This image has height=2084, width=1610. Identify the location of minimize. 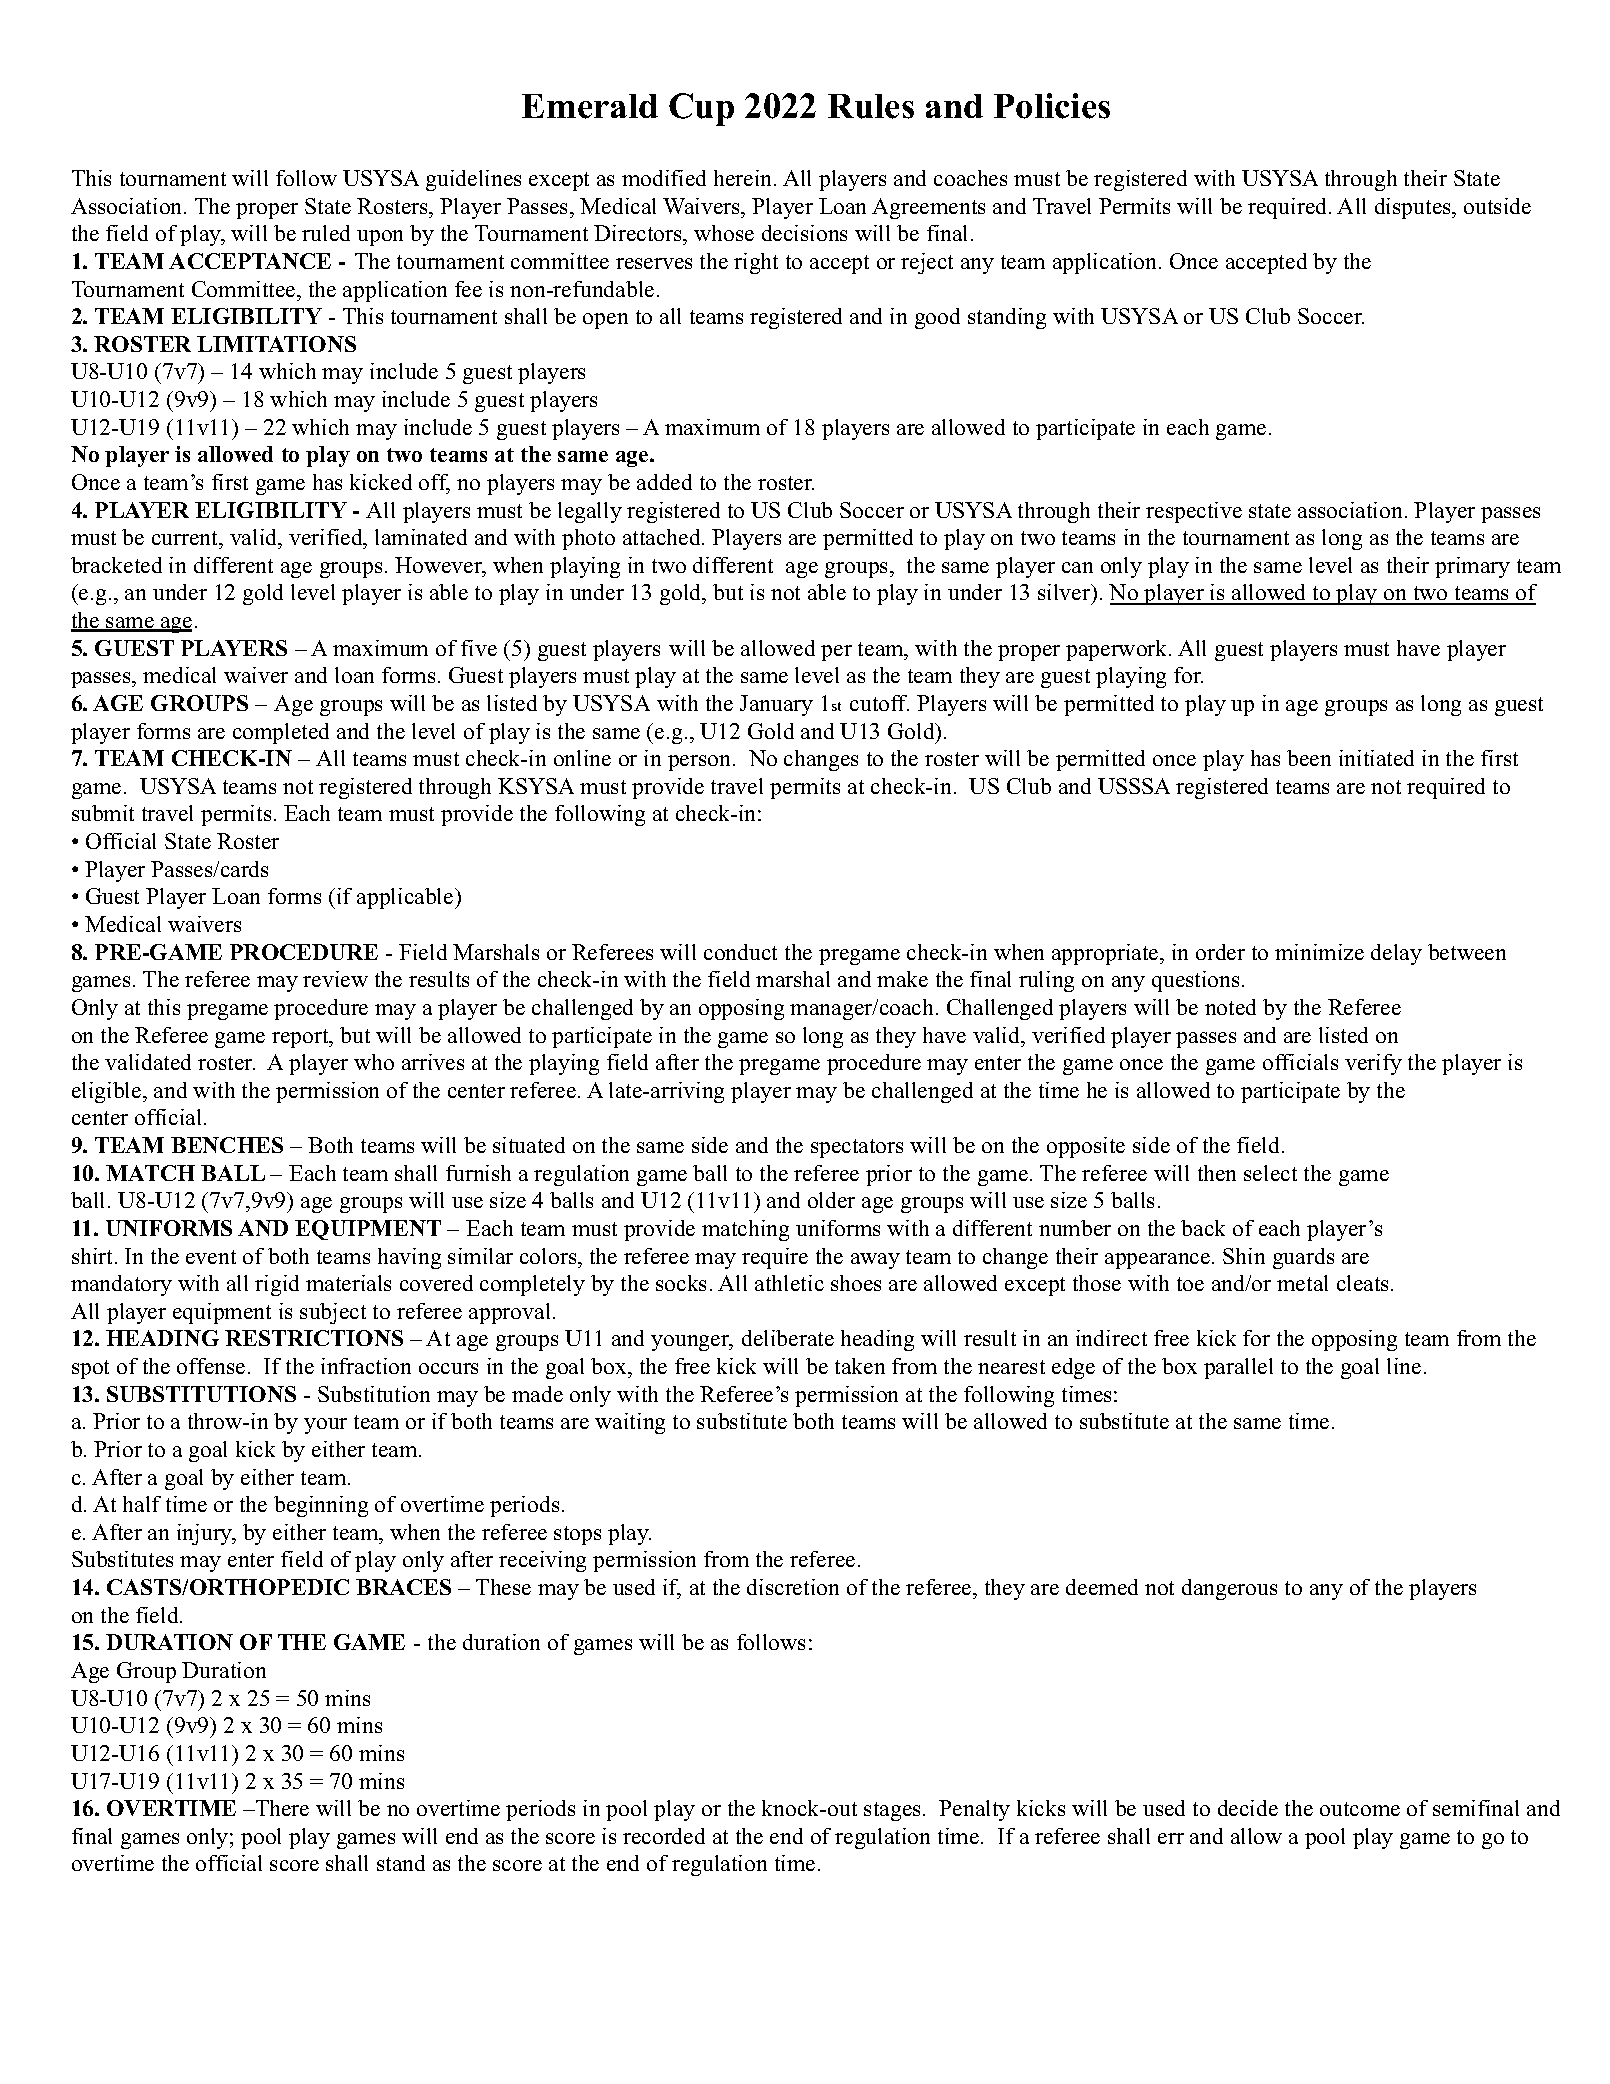
(1319, 952).
